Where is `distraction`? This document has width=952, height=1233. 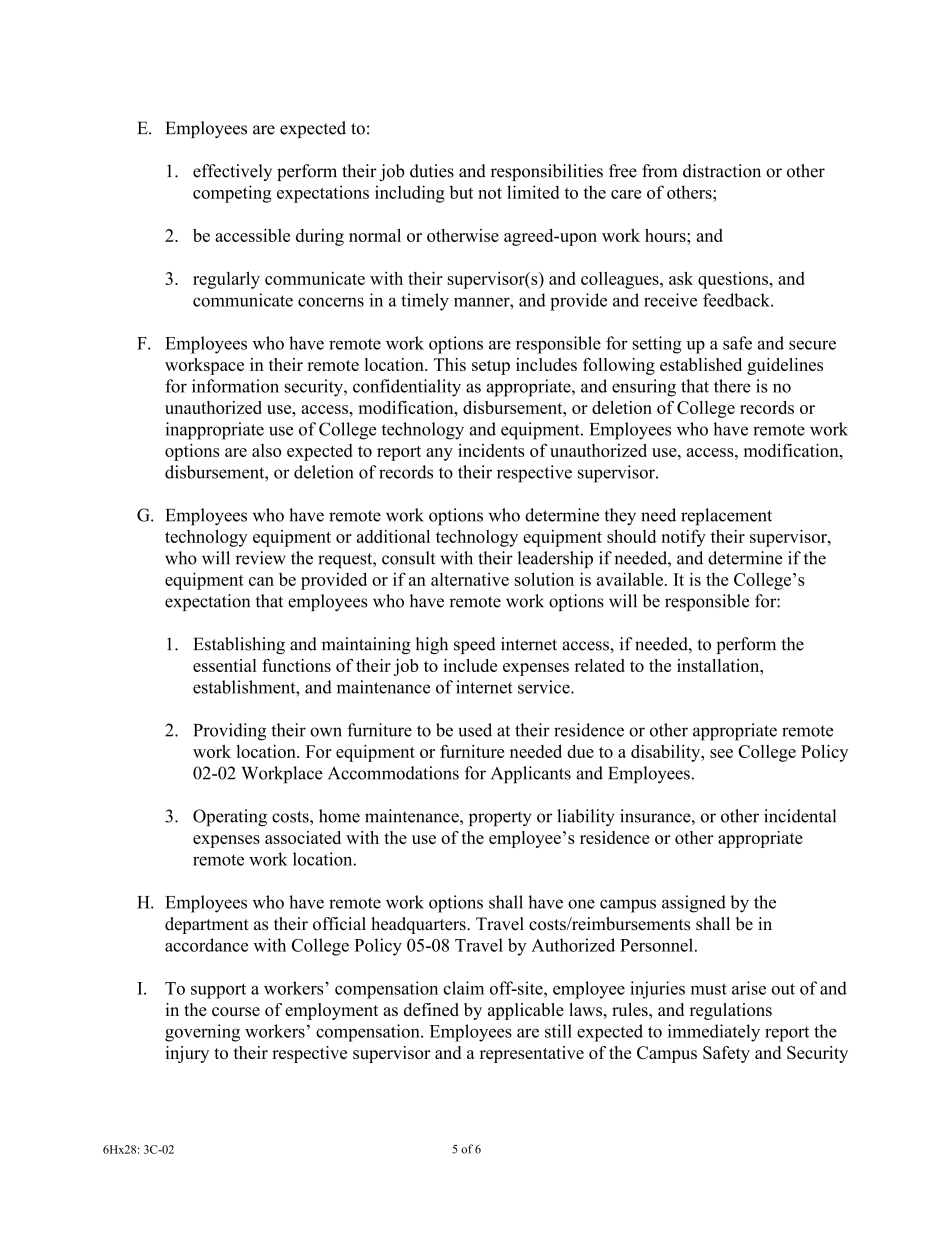
distraction is located at coordinates (722, 171).
